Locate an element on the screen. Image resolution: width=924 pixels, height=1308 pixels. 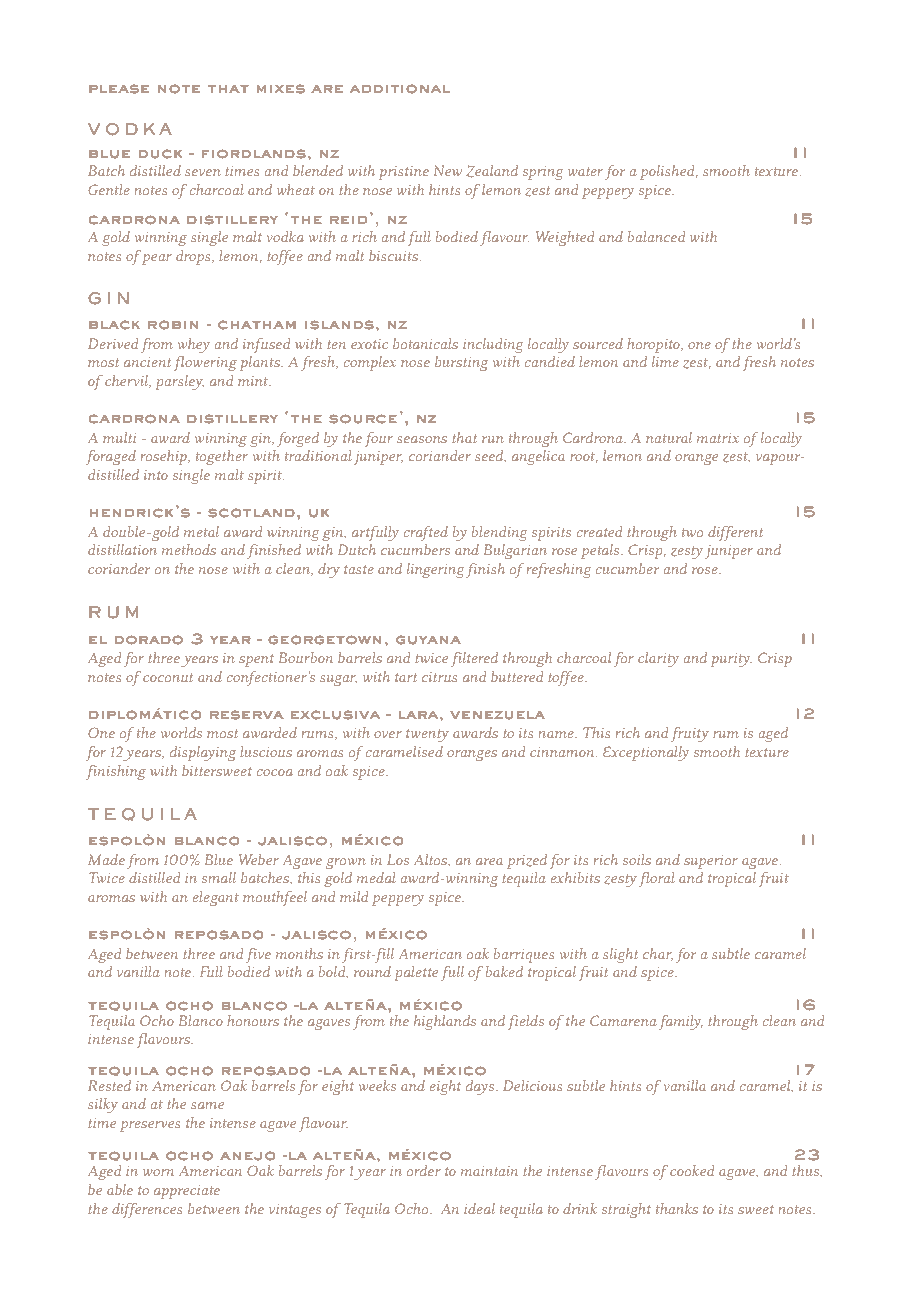
five is located at coordinates (258, 955).
